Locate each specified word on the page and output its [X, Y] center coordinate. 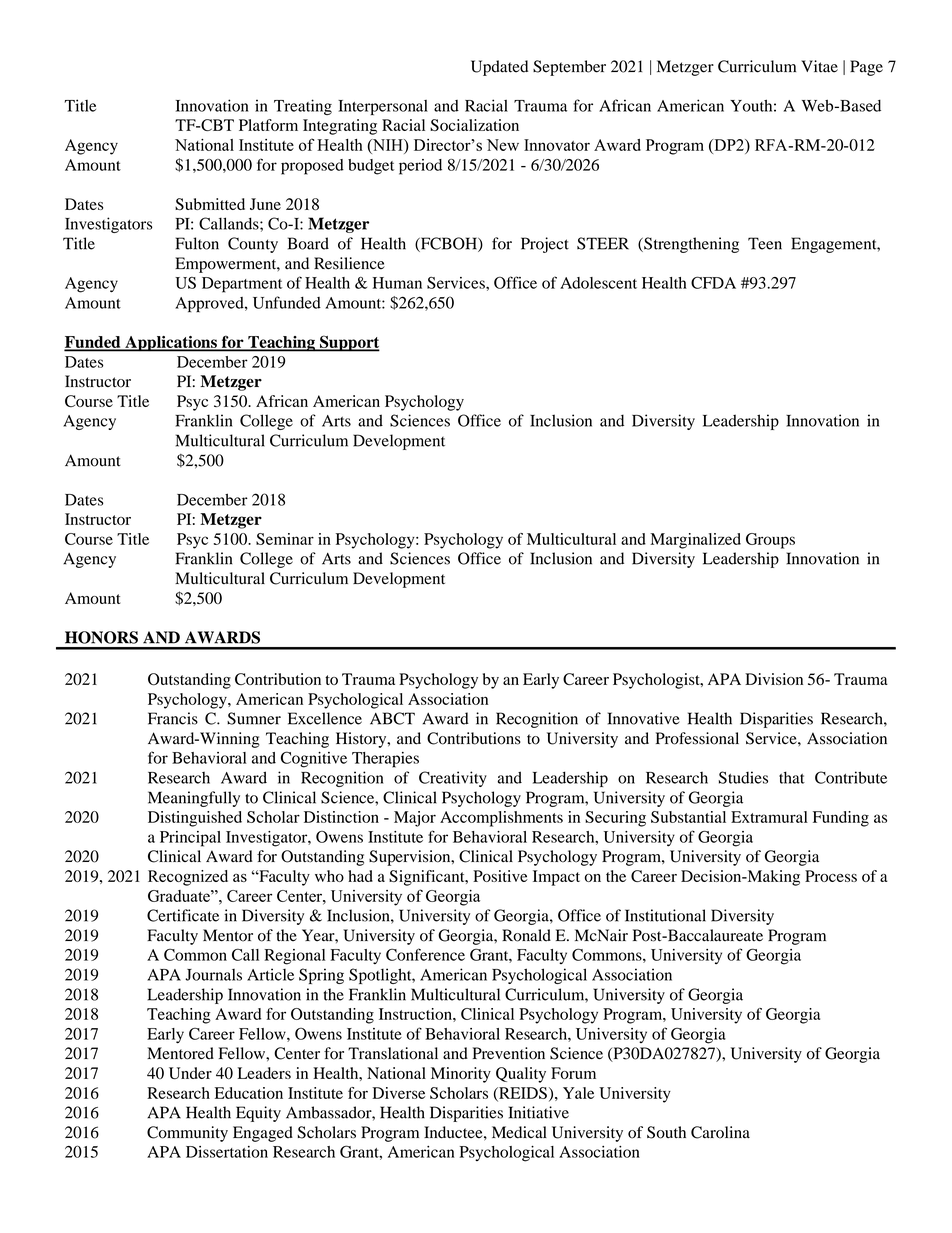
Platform [268, 125]
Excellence [325, 718]
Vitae [819, 66]
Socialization [474, 125]
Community [187, 1134]
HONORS [101, 637]
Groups [770, 541]
